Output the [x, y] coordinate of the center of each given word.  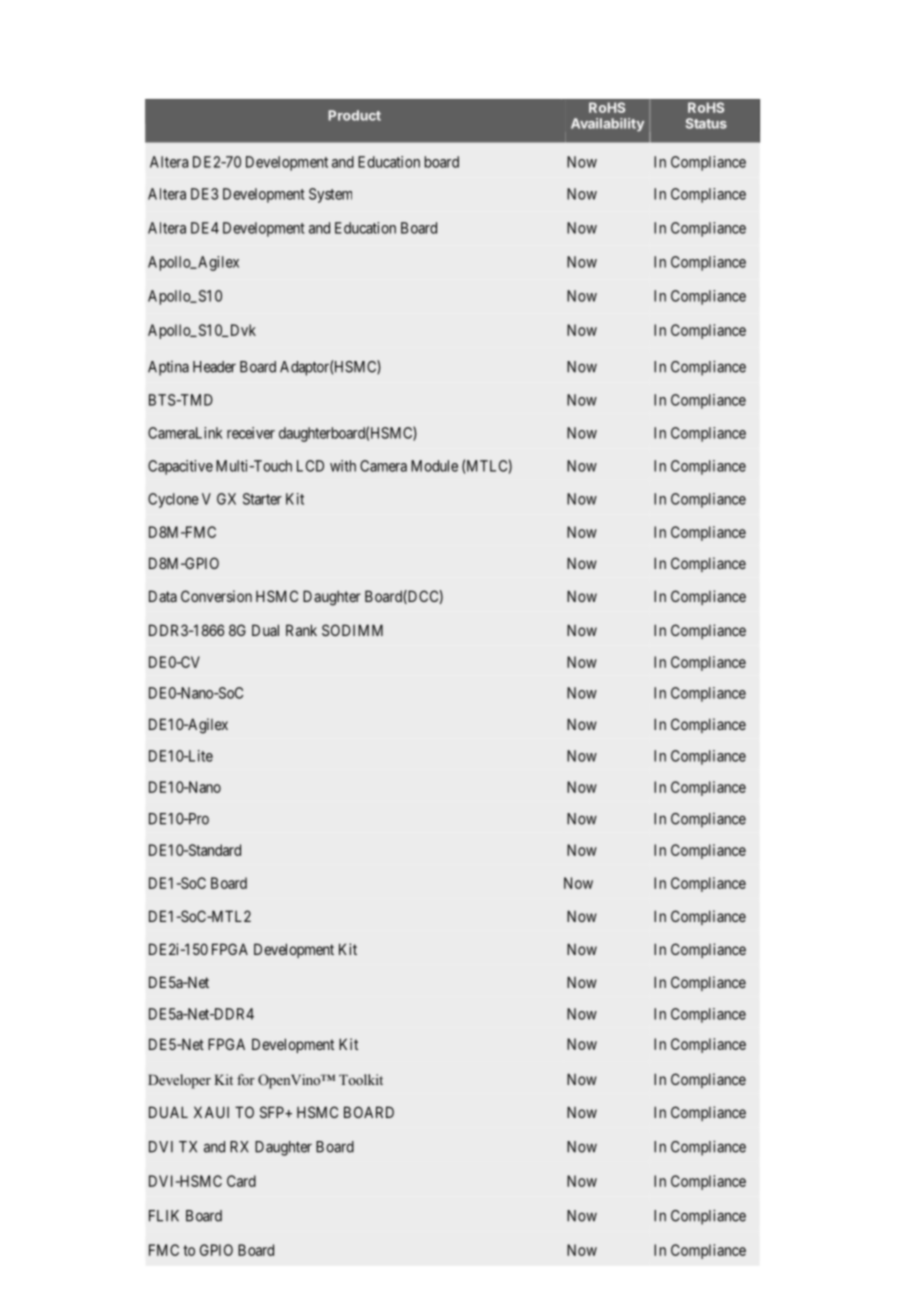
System [330, 195]
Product [354, 115]
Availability [607, 125]
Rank [301, 630]
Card [241, 1181]
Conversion [216, 596]
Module [434, 466]
